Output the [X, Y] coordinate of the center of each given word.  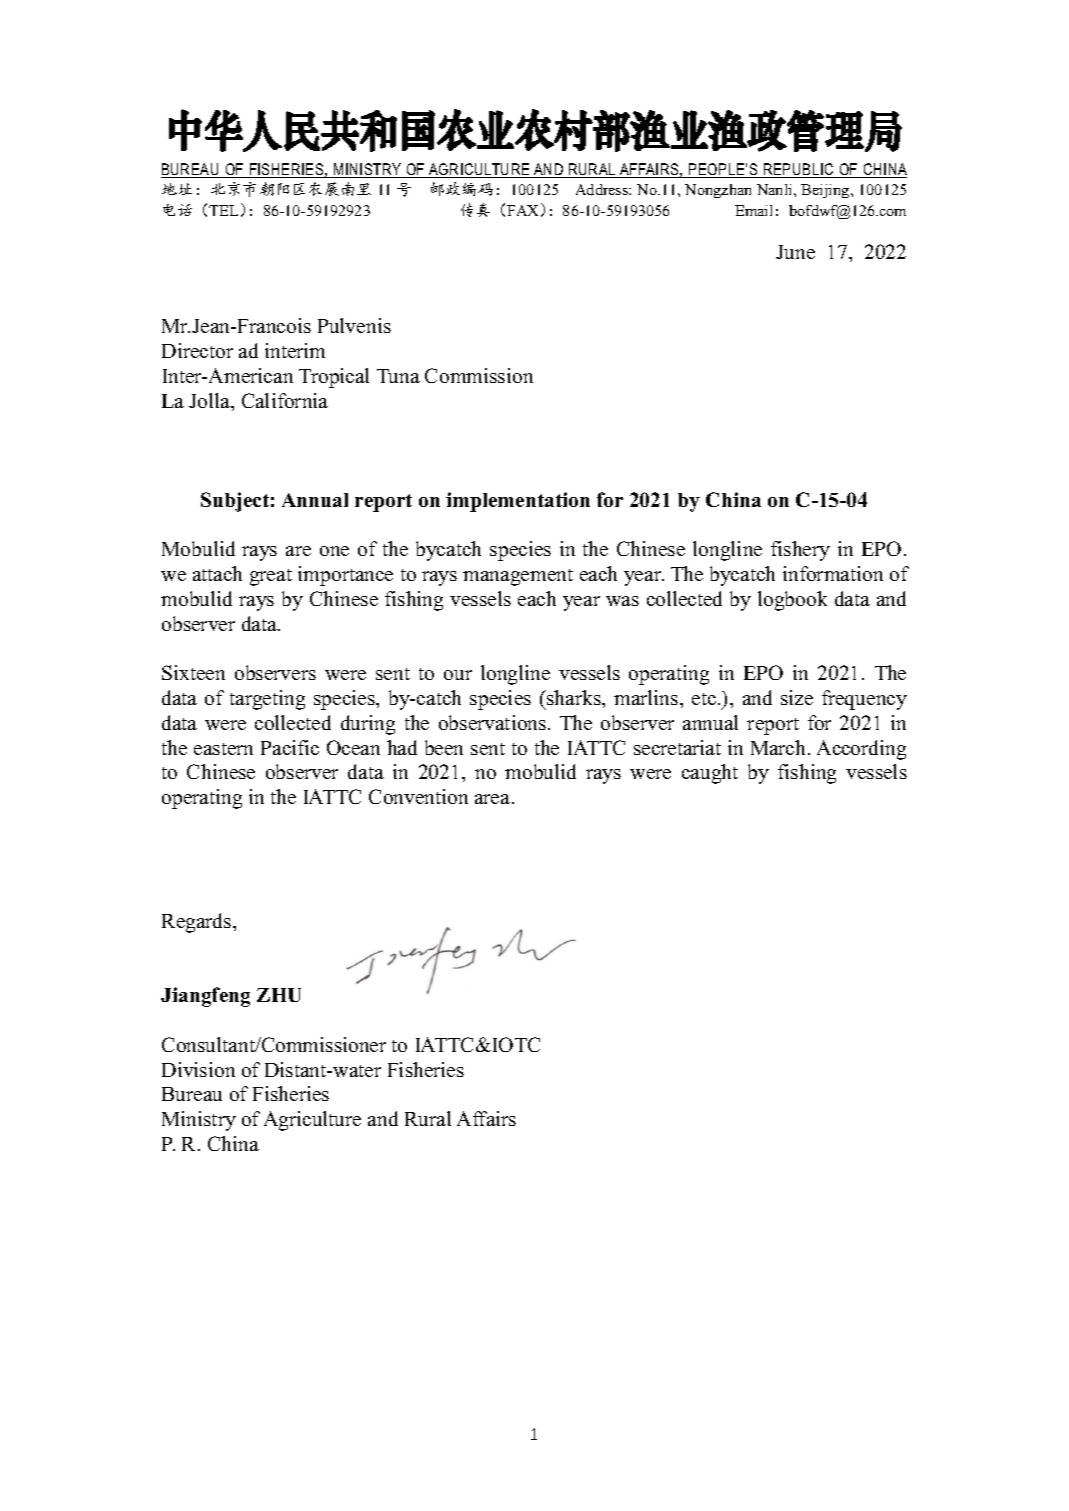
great [271, 577]
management [518, 577]
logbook [792, 601]
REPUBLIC [799, 170]
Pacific [290, 747]
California [285, 400]
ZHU [279, 995]
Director [197, 350]
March [778, 747]
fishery [800, 551]
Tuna [398, 376]
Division [198, 1069]
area [494, 799]
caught [710, 774]
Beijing [826, 191]
